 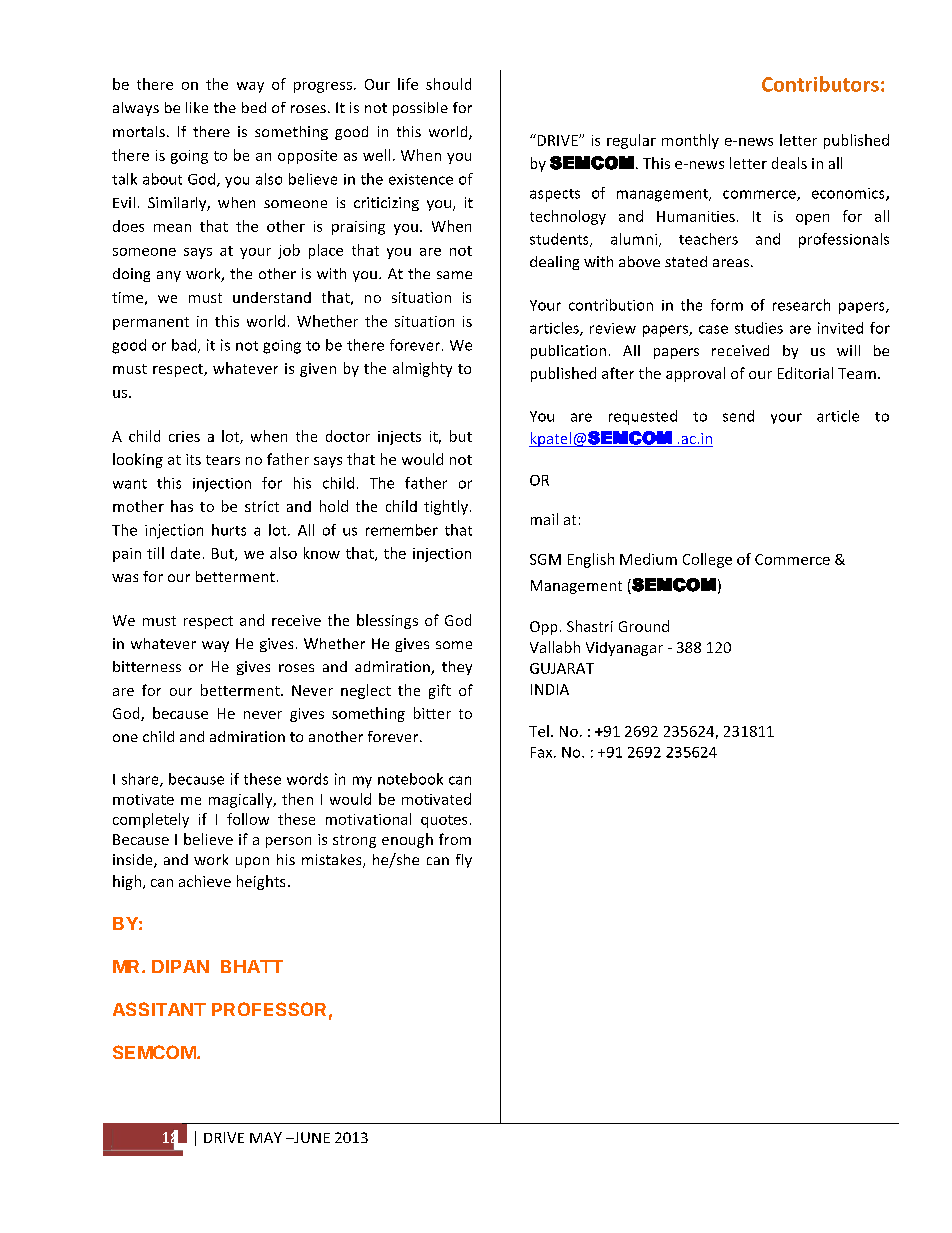 What do you see at coordinates (422, 369) in the page?
I see `almighty` at bounding box center [422, 369].
